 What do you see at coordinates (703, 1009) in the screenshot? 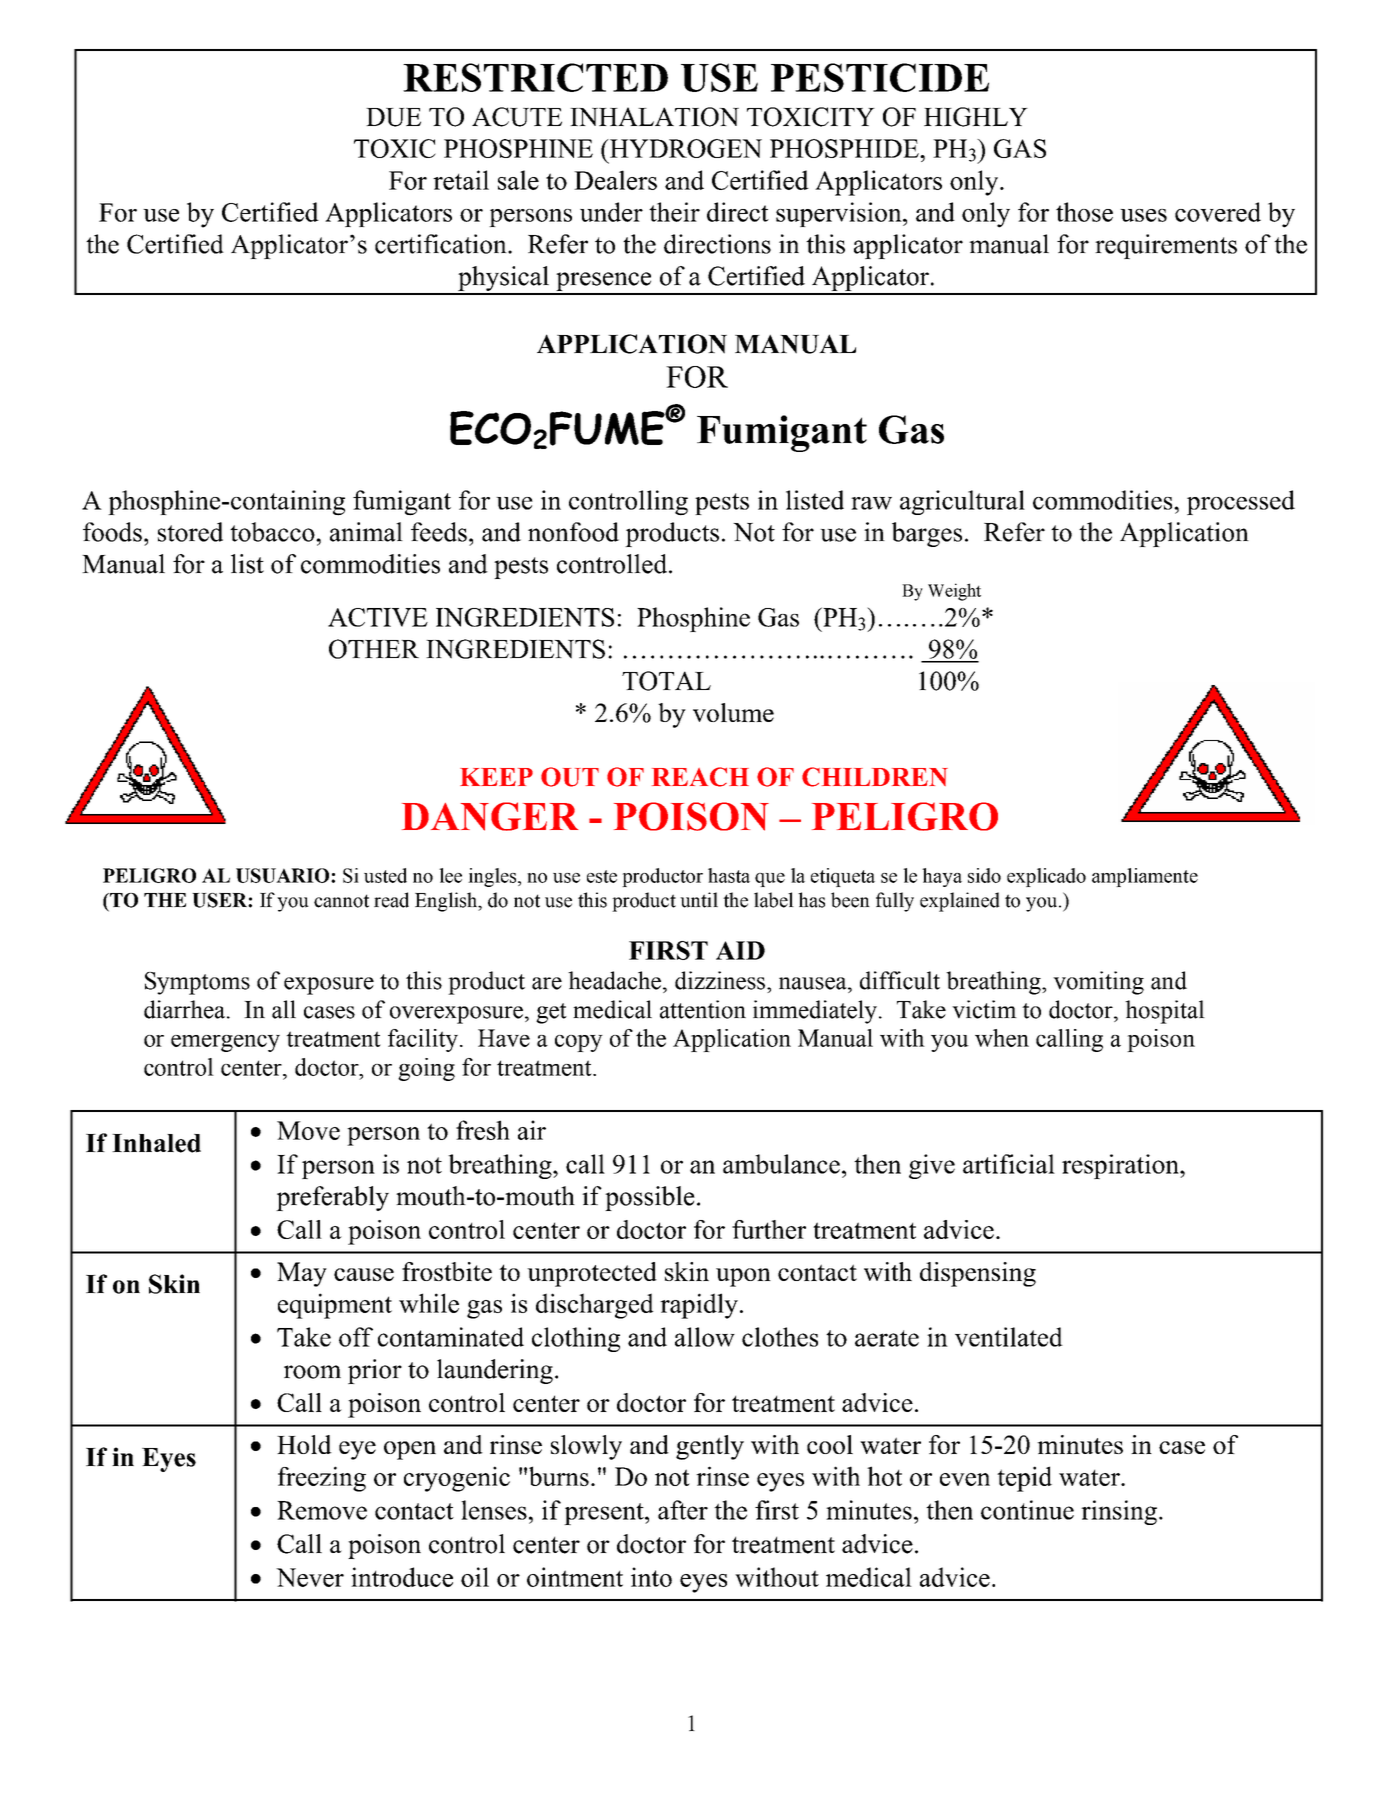
I see `attention` at bounding box center [703, 1009].
